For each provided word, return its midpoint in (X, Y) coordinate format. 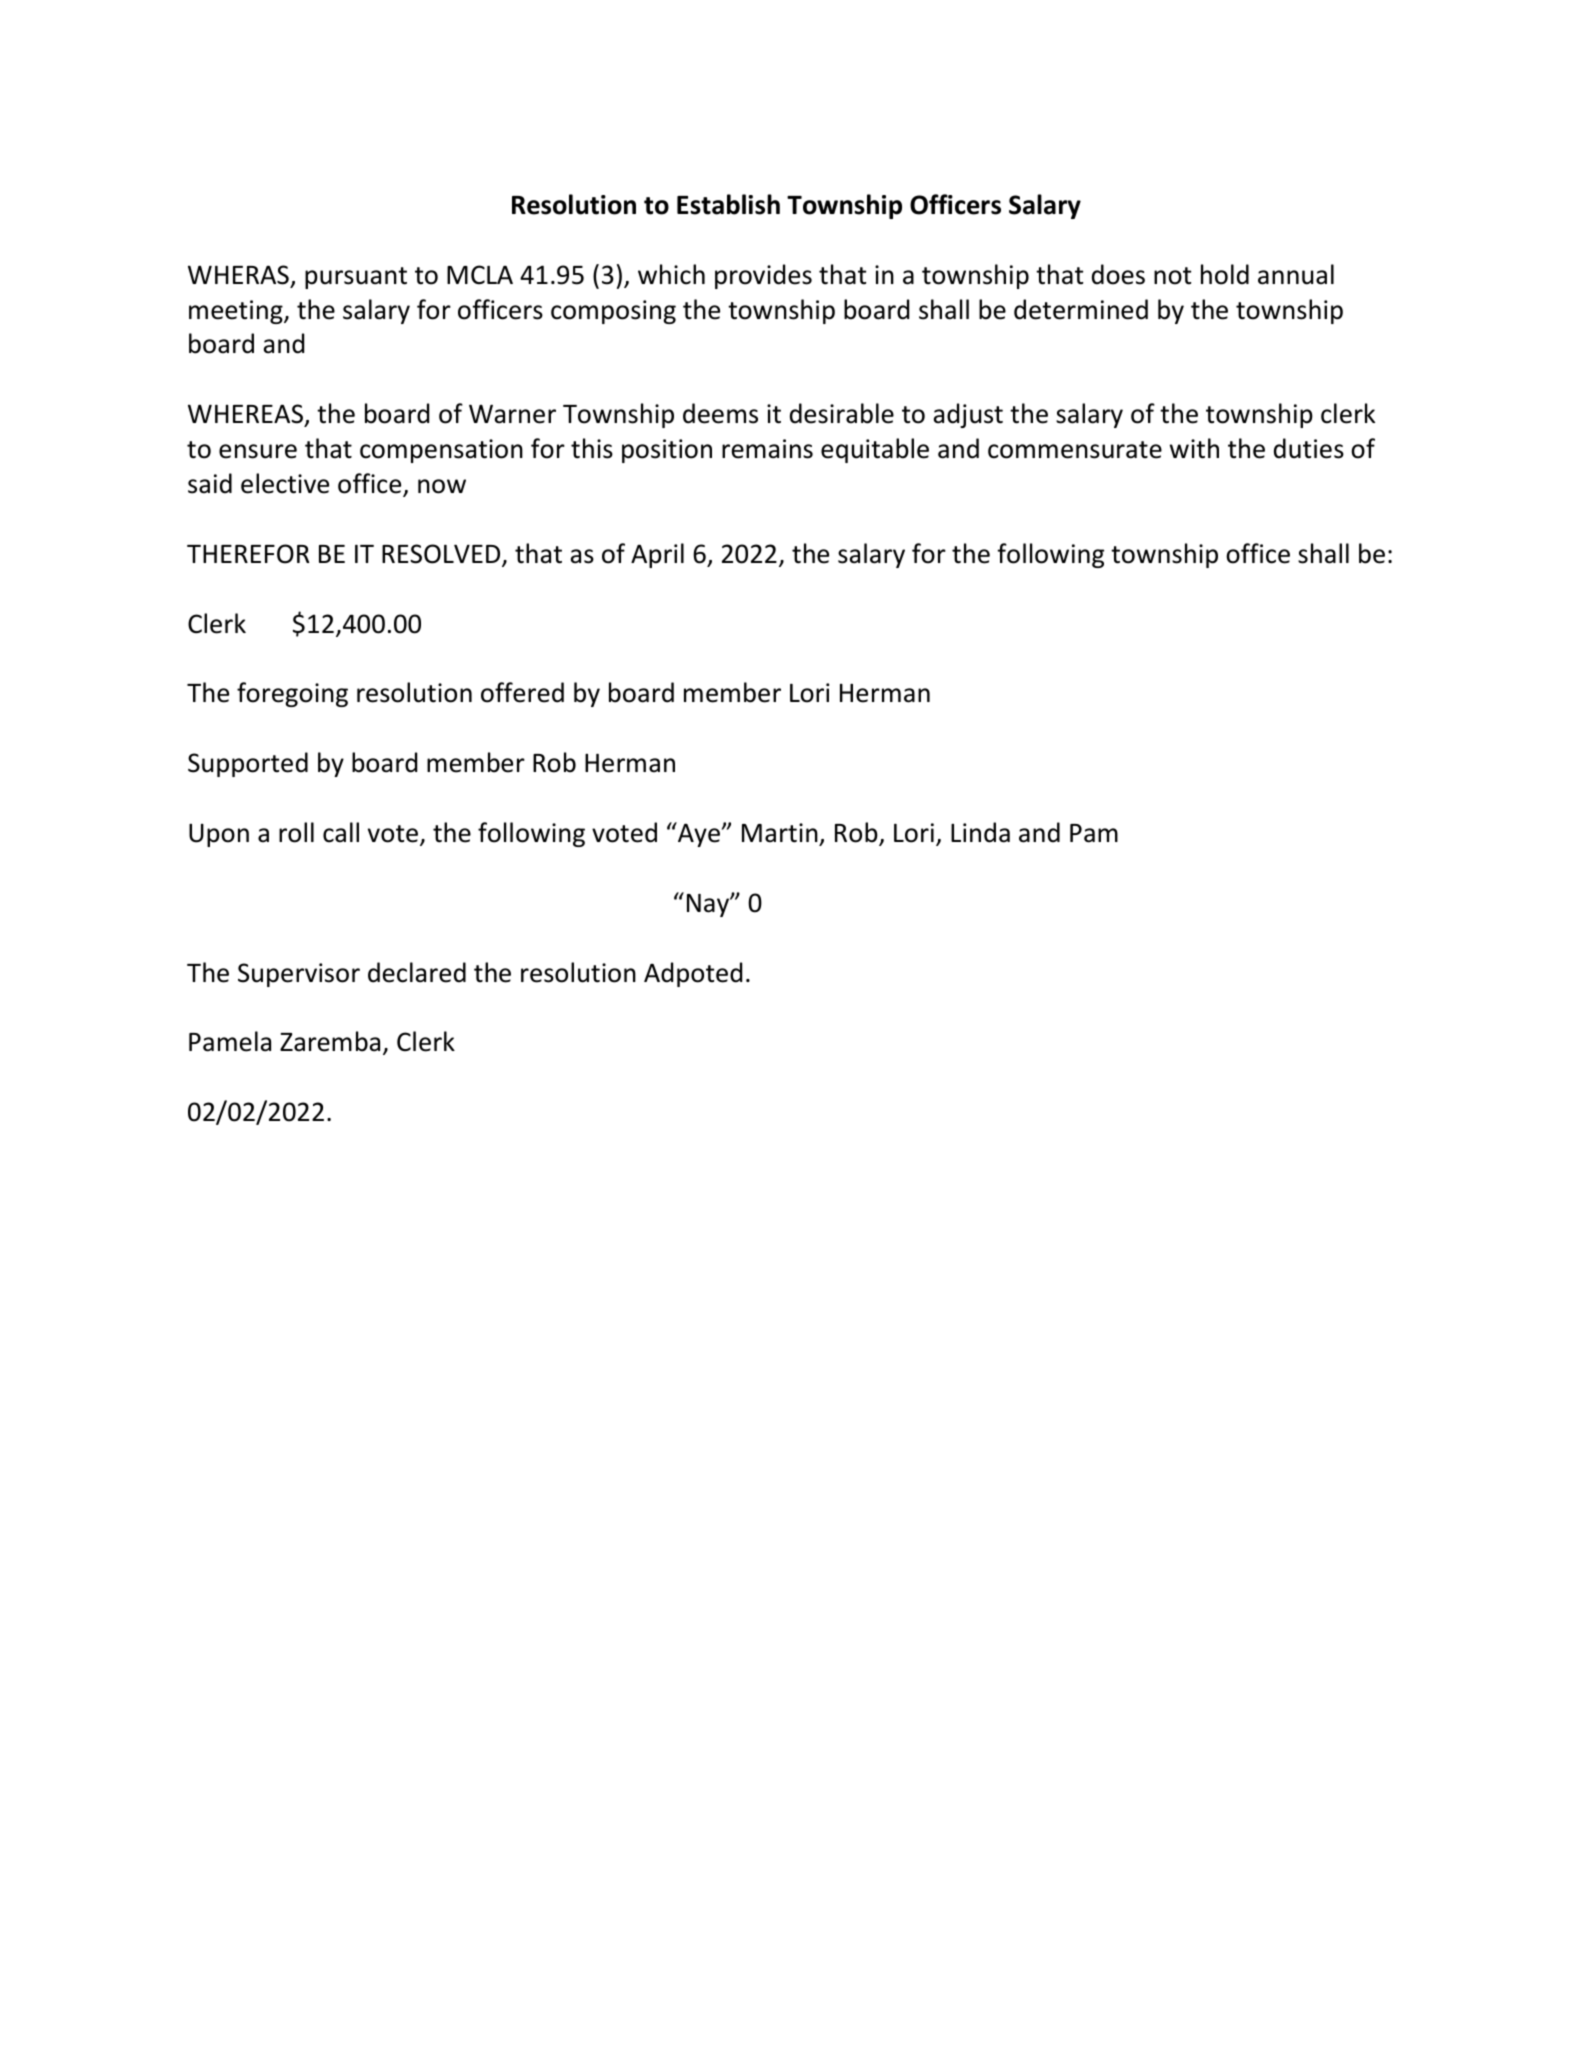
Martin (780, 833)
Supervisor (299, 975)
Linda (980, 832)
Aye (699, 834)
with (1194, 448)
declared (417, 972)
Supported (248, 764)
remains (767, 449)
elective (285, 483)
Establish (728, 204)
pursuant (356, 278)
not (1172, 276)
